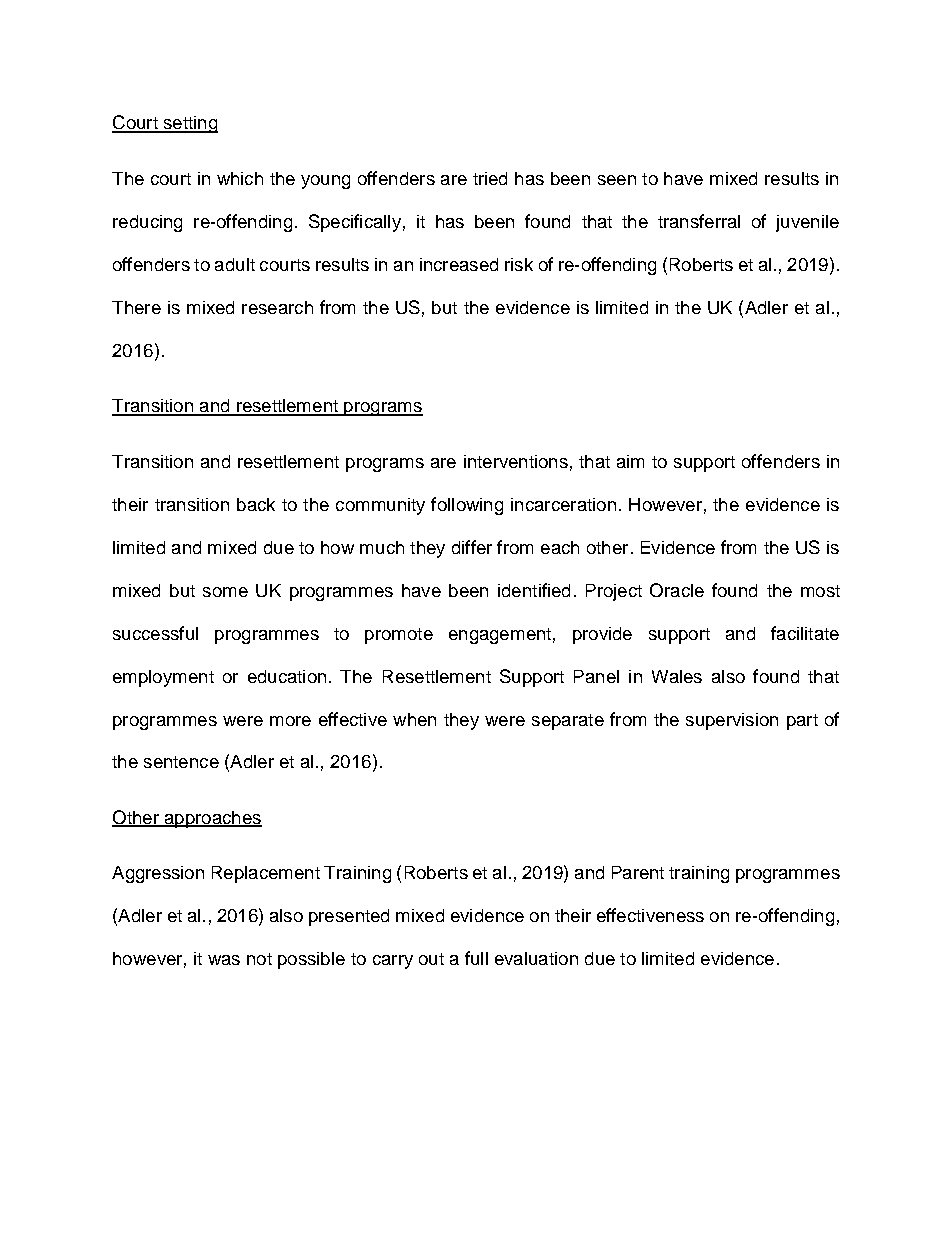  I want to click on differ, so click(472, 547).
